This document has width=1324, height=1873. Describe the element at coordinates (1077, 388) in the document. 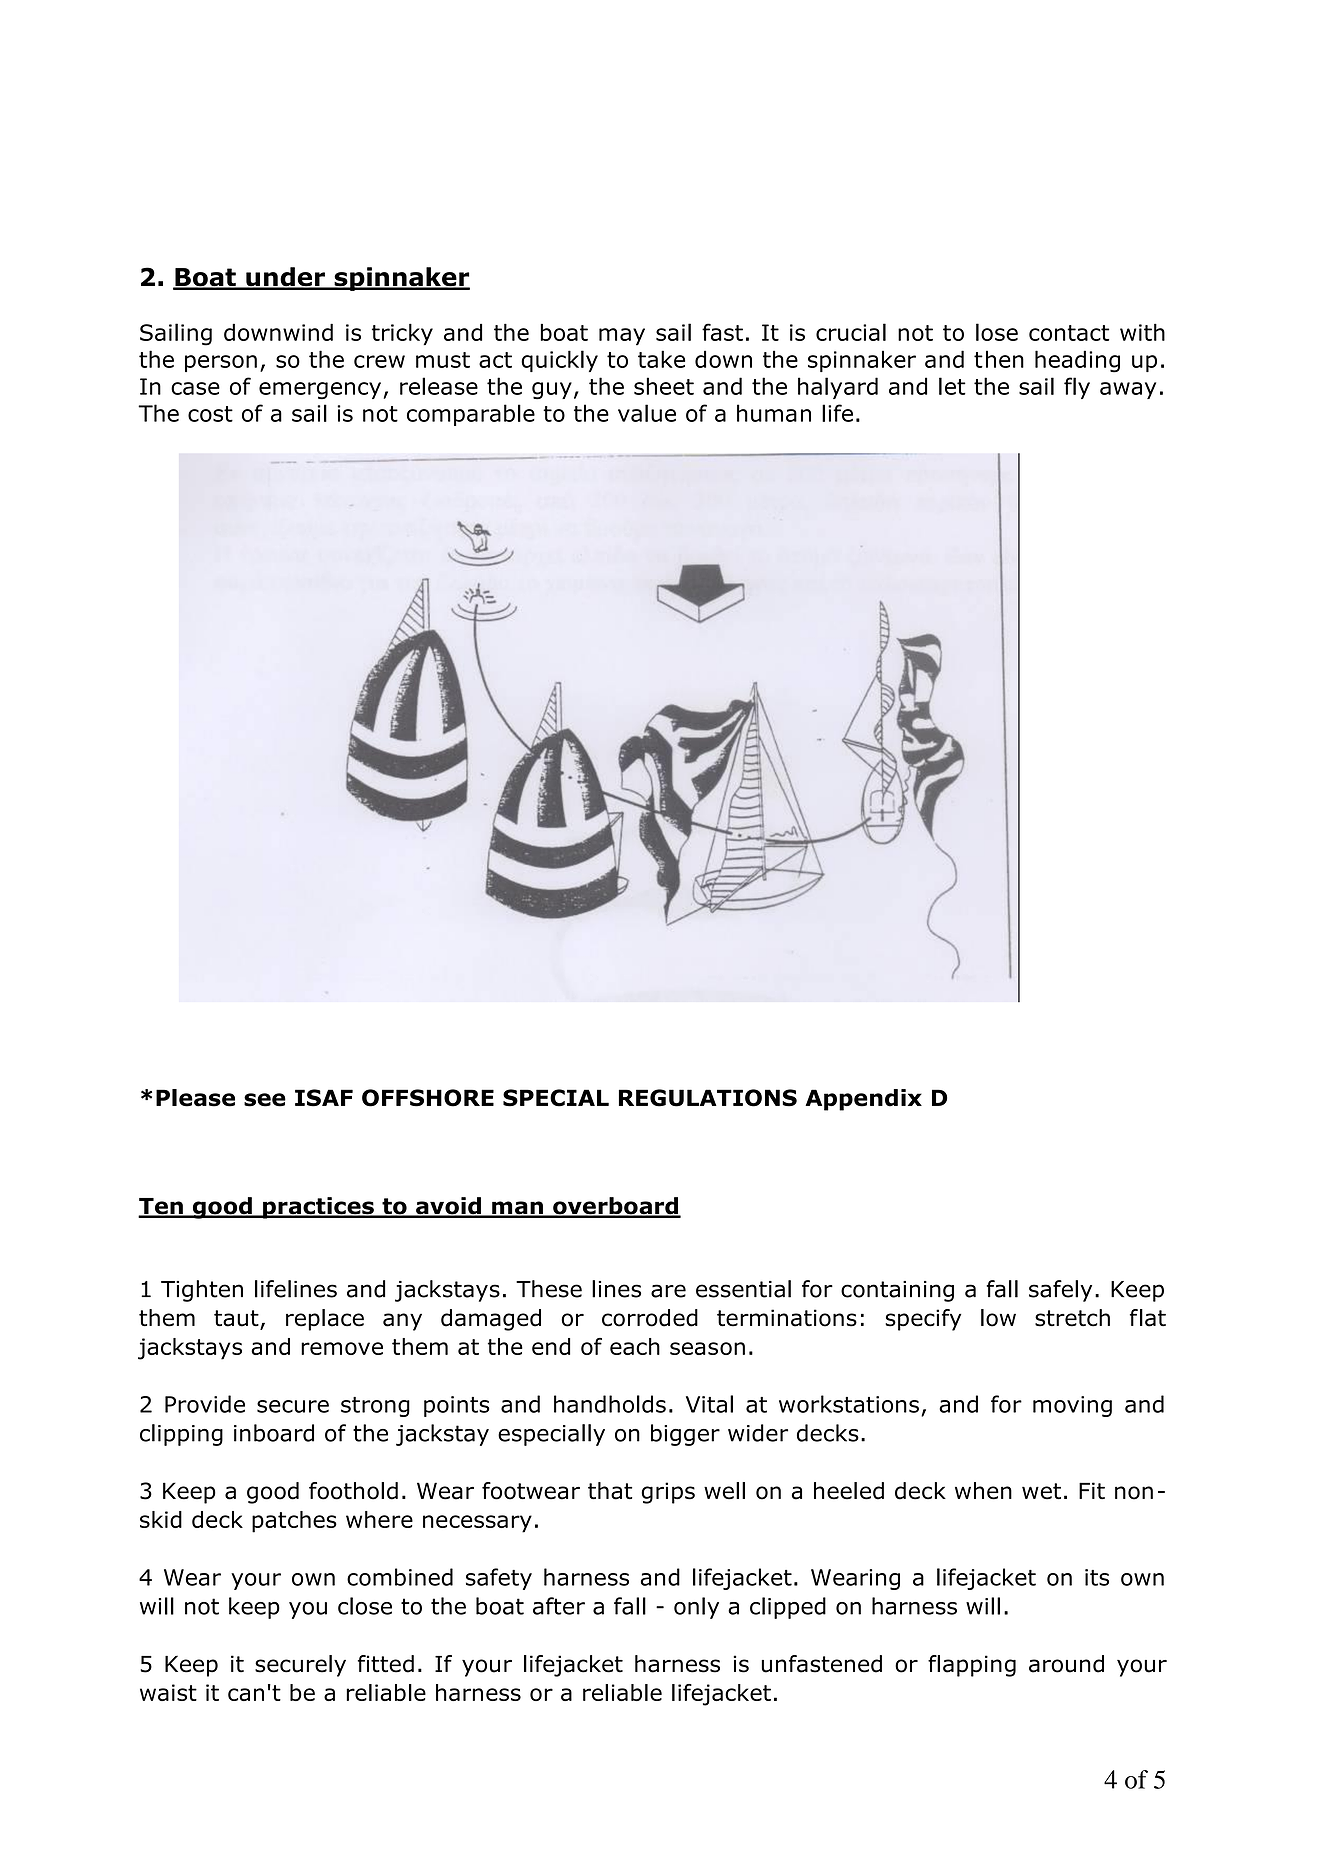

I see `fly` at that location.
